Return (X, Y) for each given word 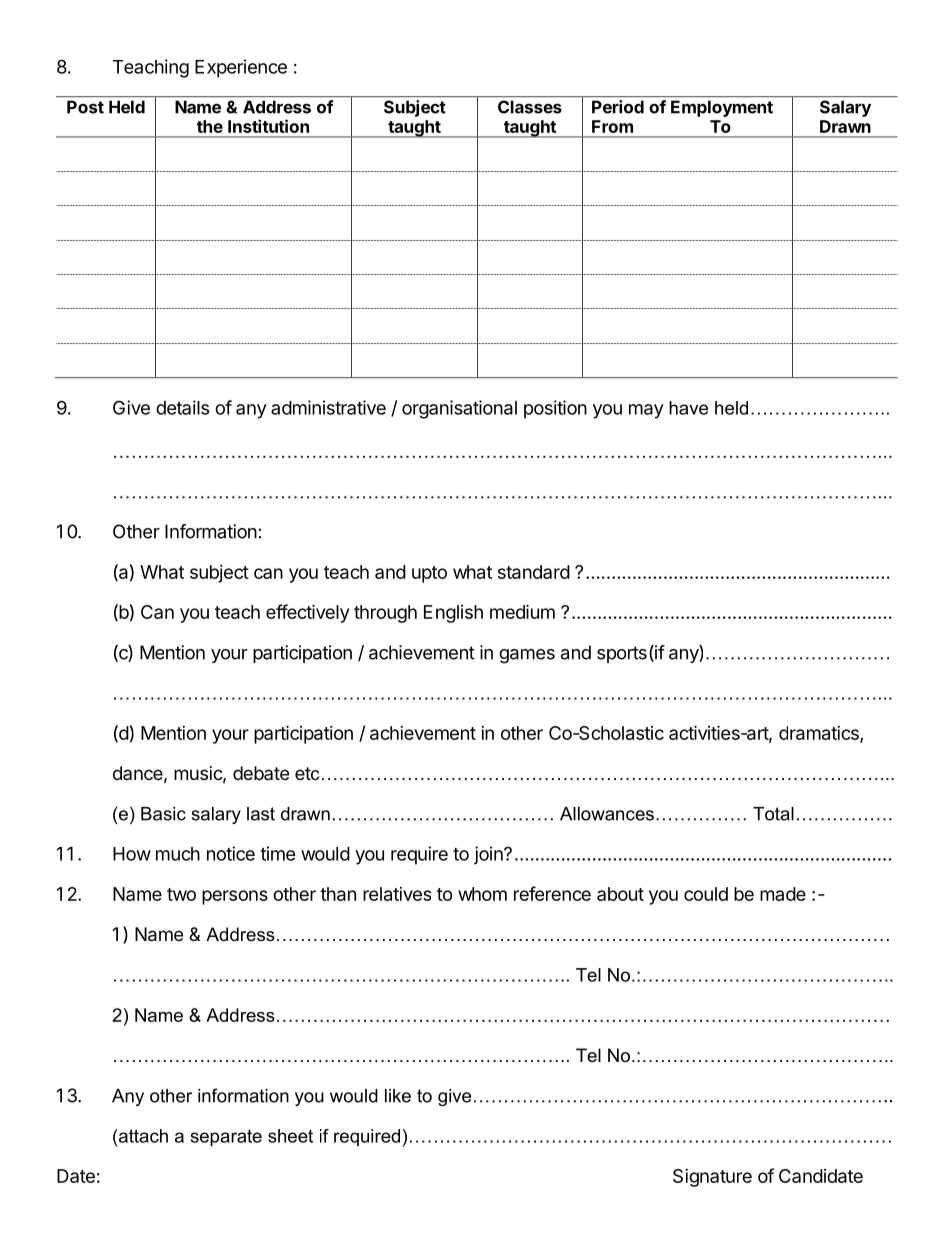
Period (618, 107)
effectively (307, 613)
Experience (241, 68)
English (453, 614)
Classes (530, 107)
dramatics (820, 734)
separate (226, 1138)
